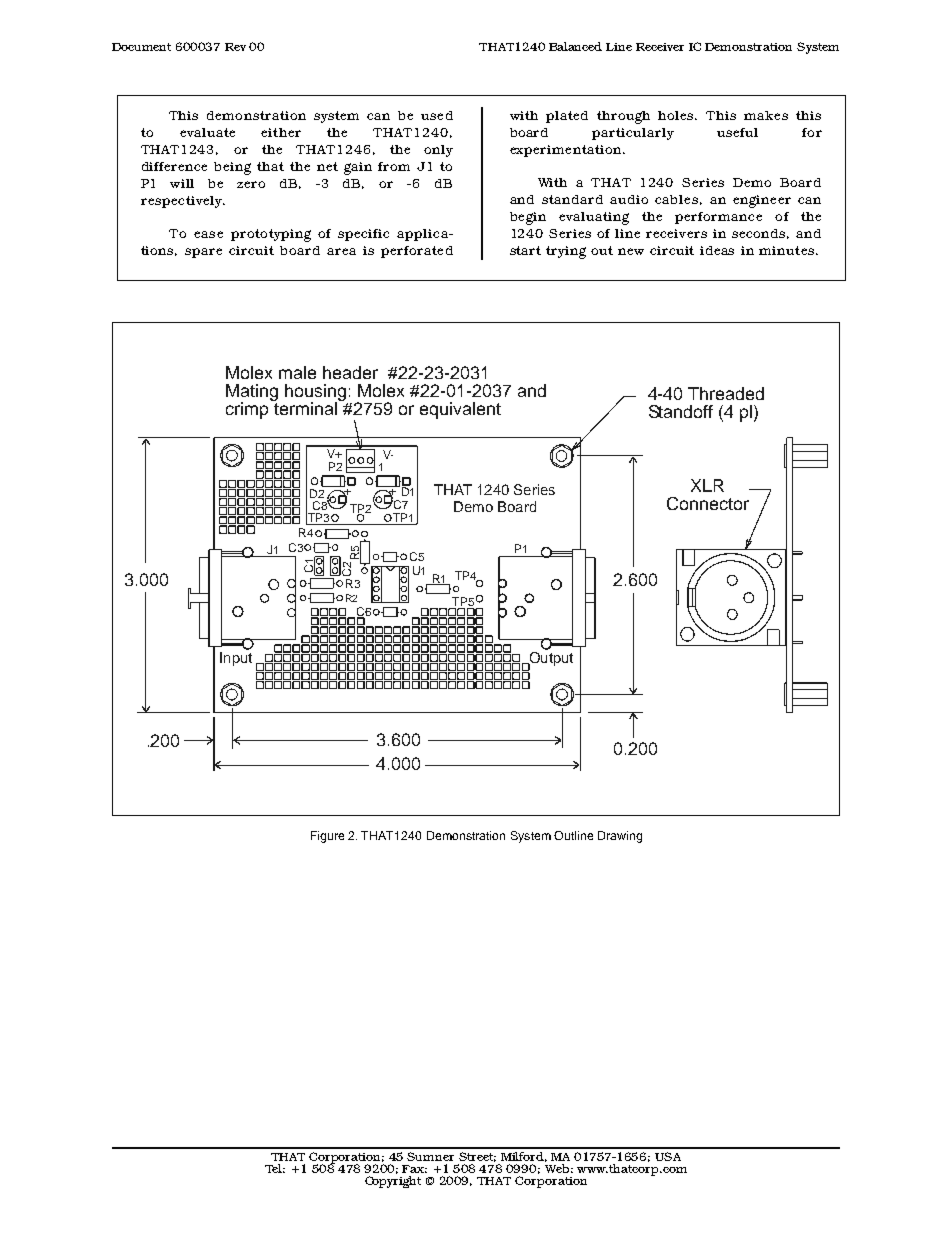 The height and width of the screenshot is (1233, 952). What do you see at coordinates (708, 503) in the screenshot?
I see `Connector` at bounding box center [708, 503].
